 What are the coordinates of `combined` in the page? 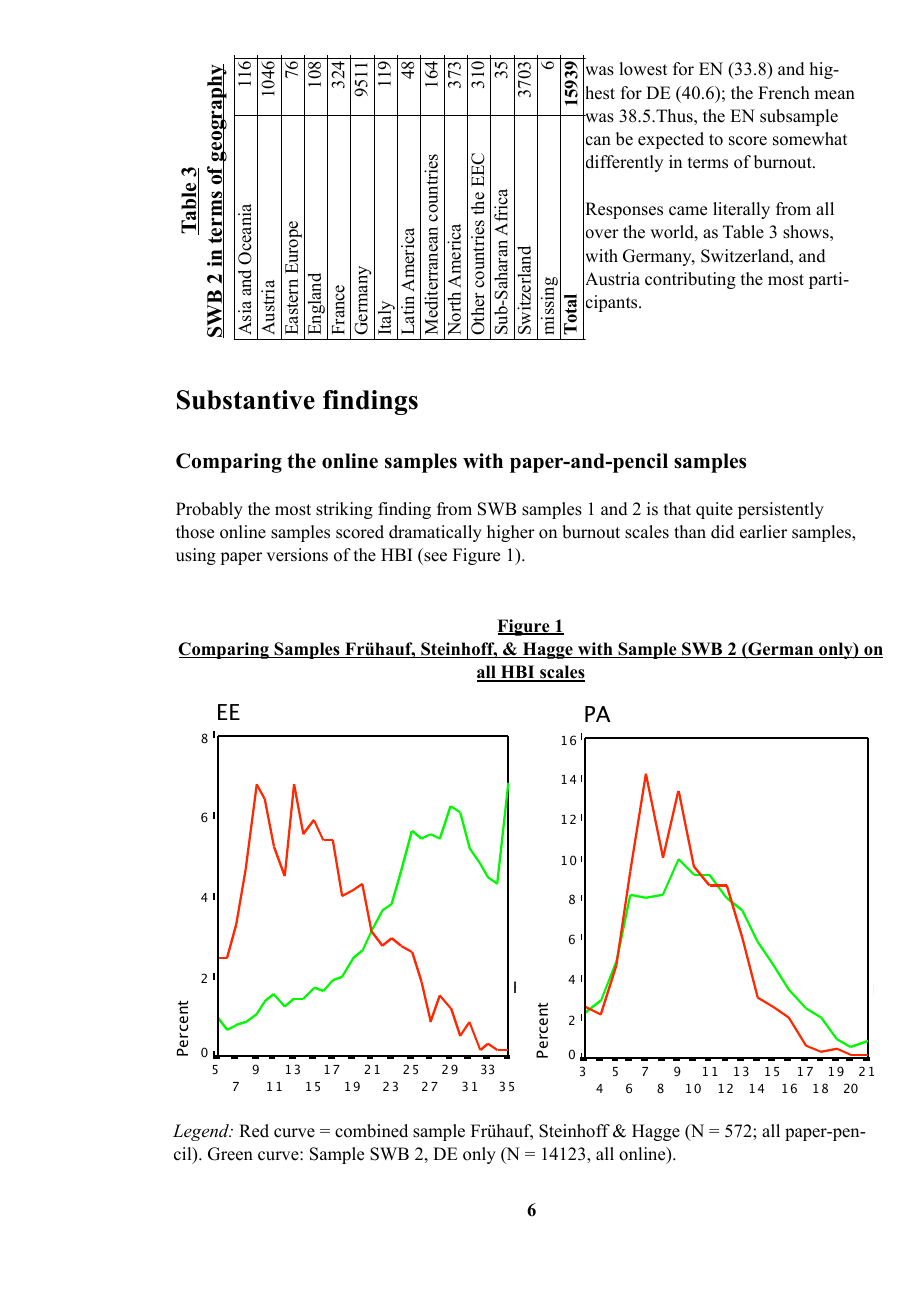 It's located at (371, 1131).
